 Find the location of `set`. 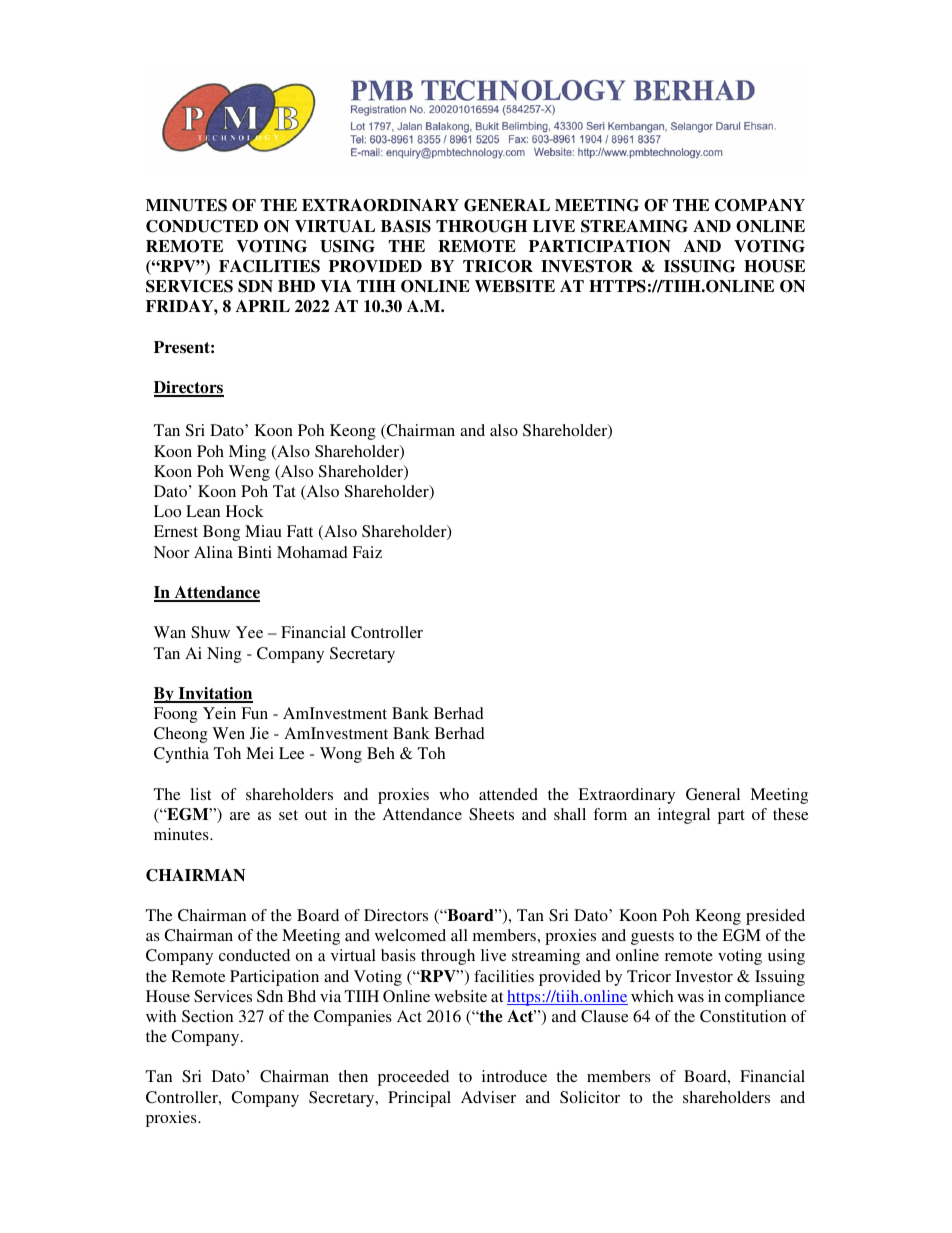

set is located at coordinates (288, 815).
